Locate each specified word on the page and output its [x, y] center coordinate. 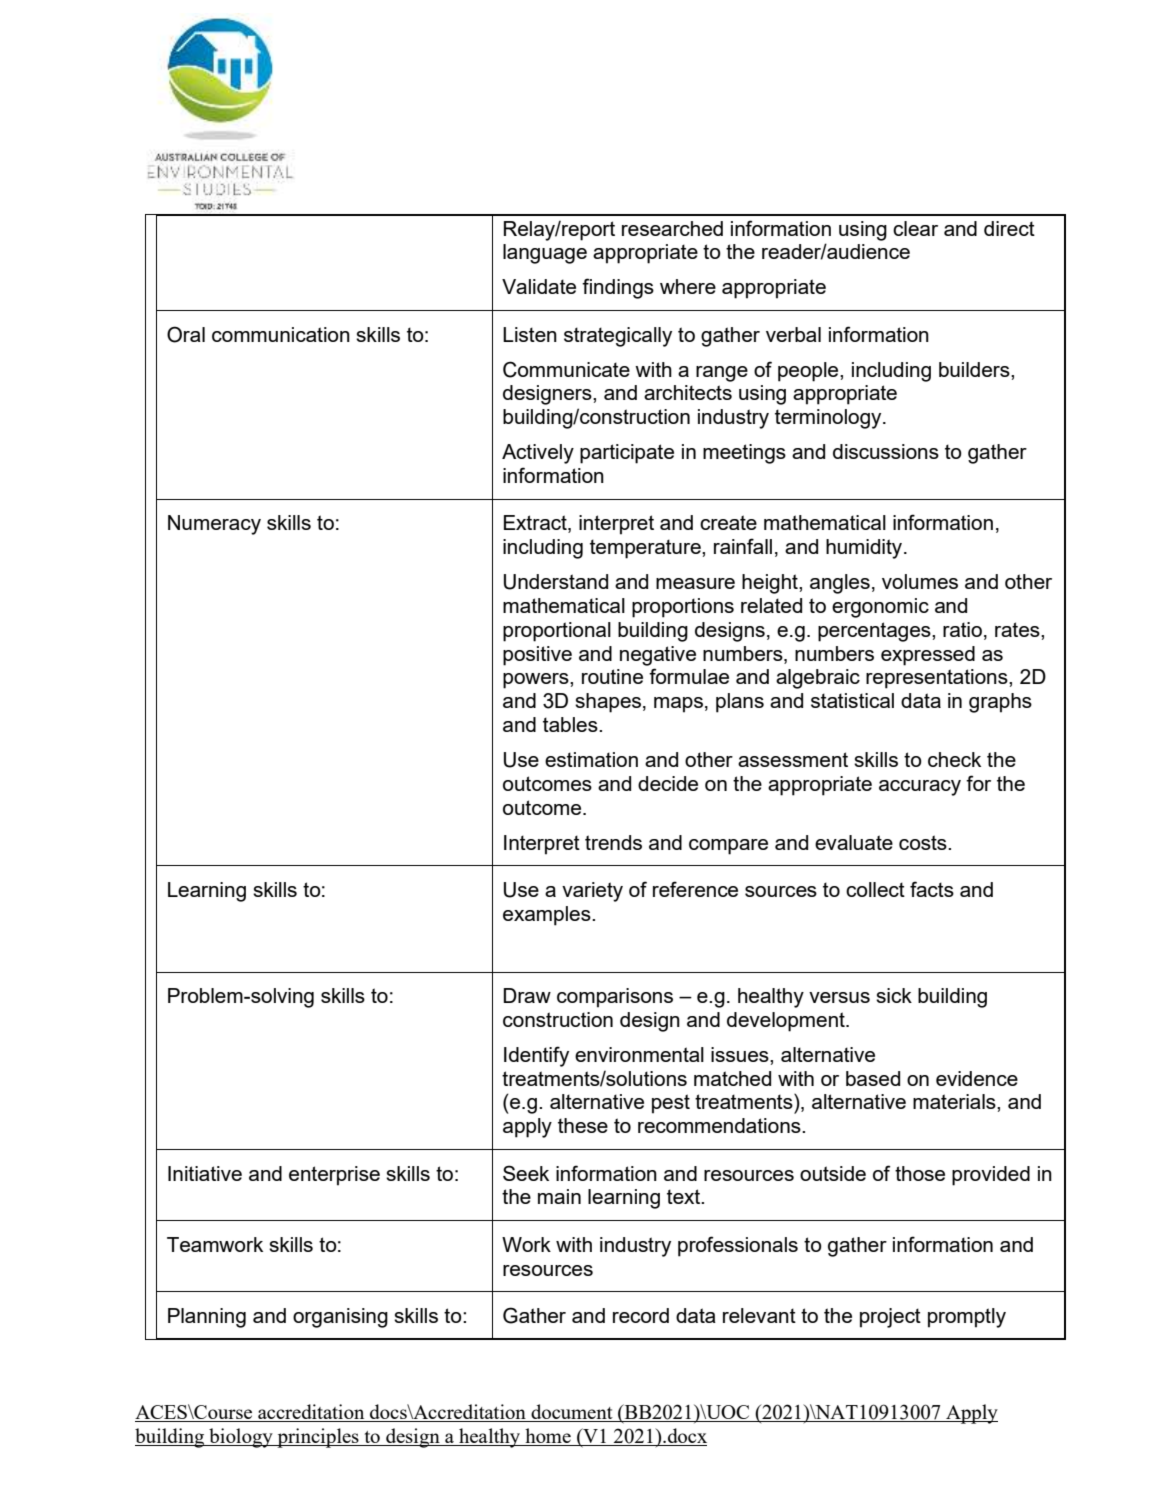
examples [548, 916]
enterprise [334, 1176]
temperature [646, 549]
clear [915, 228]
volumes [920, 581]
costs [924, 842]
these [583, 1125]
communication [281, 334]
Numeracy [214, 525]
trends [613, 842]
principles [318, 1438]
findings [618, 288]
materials [955, 1101]
